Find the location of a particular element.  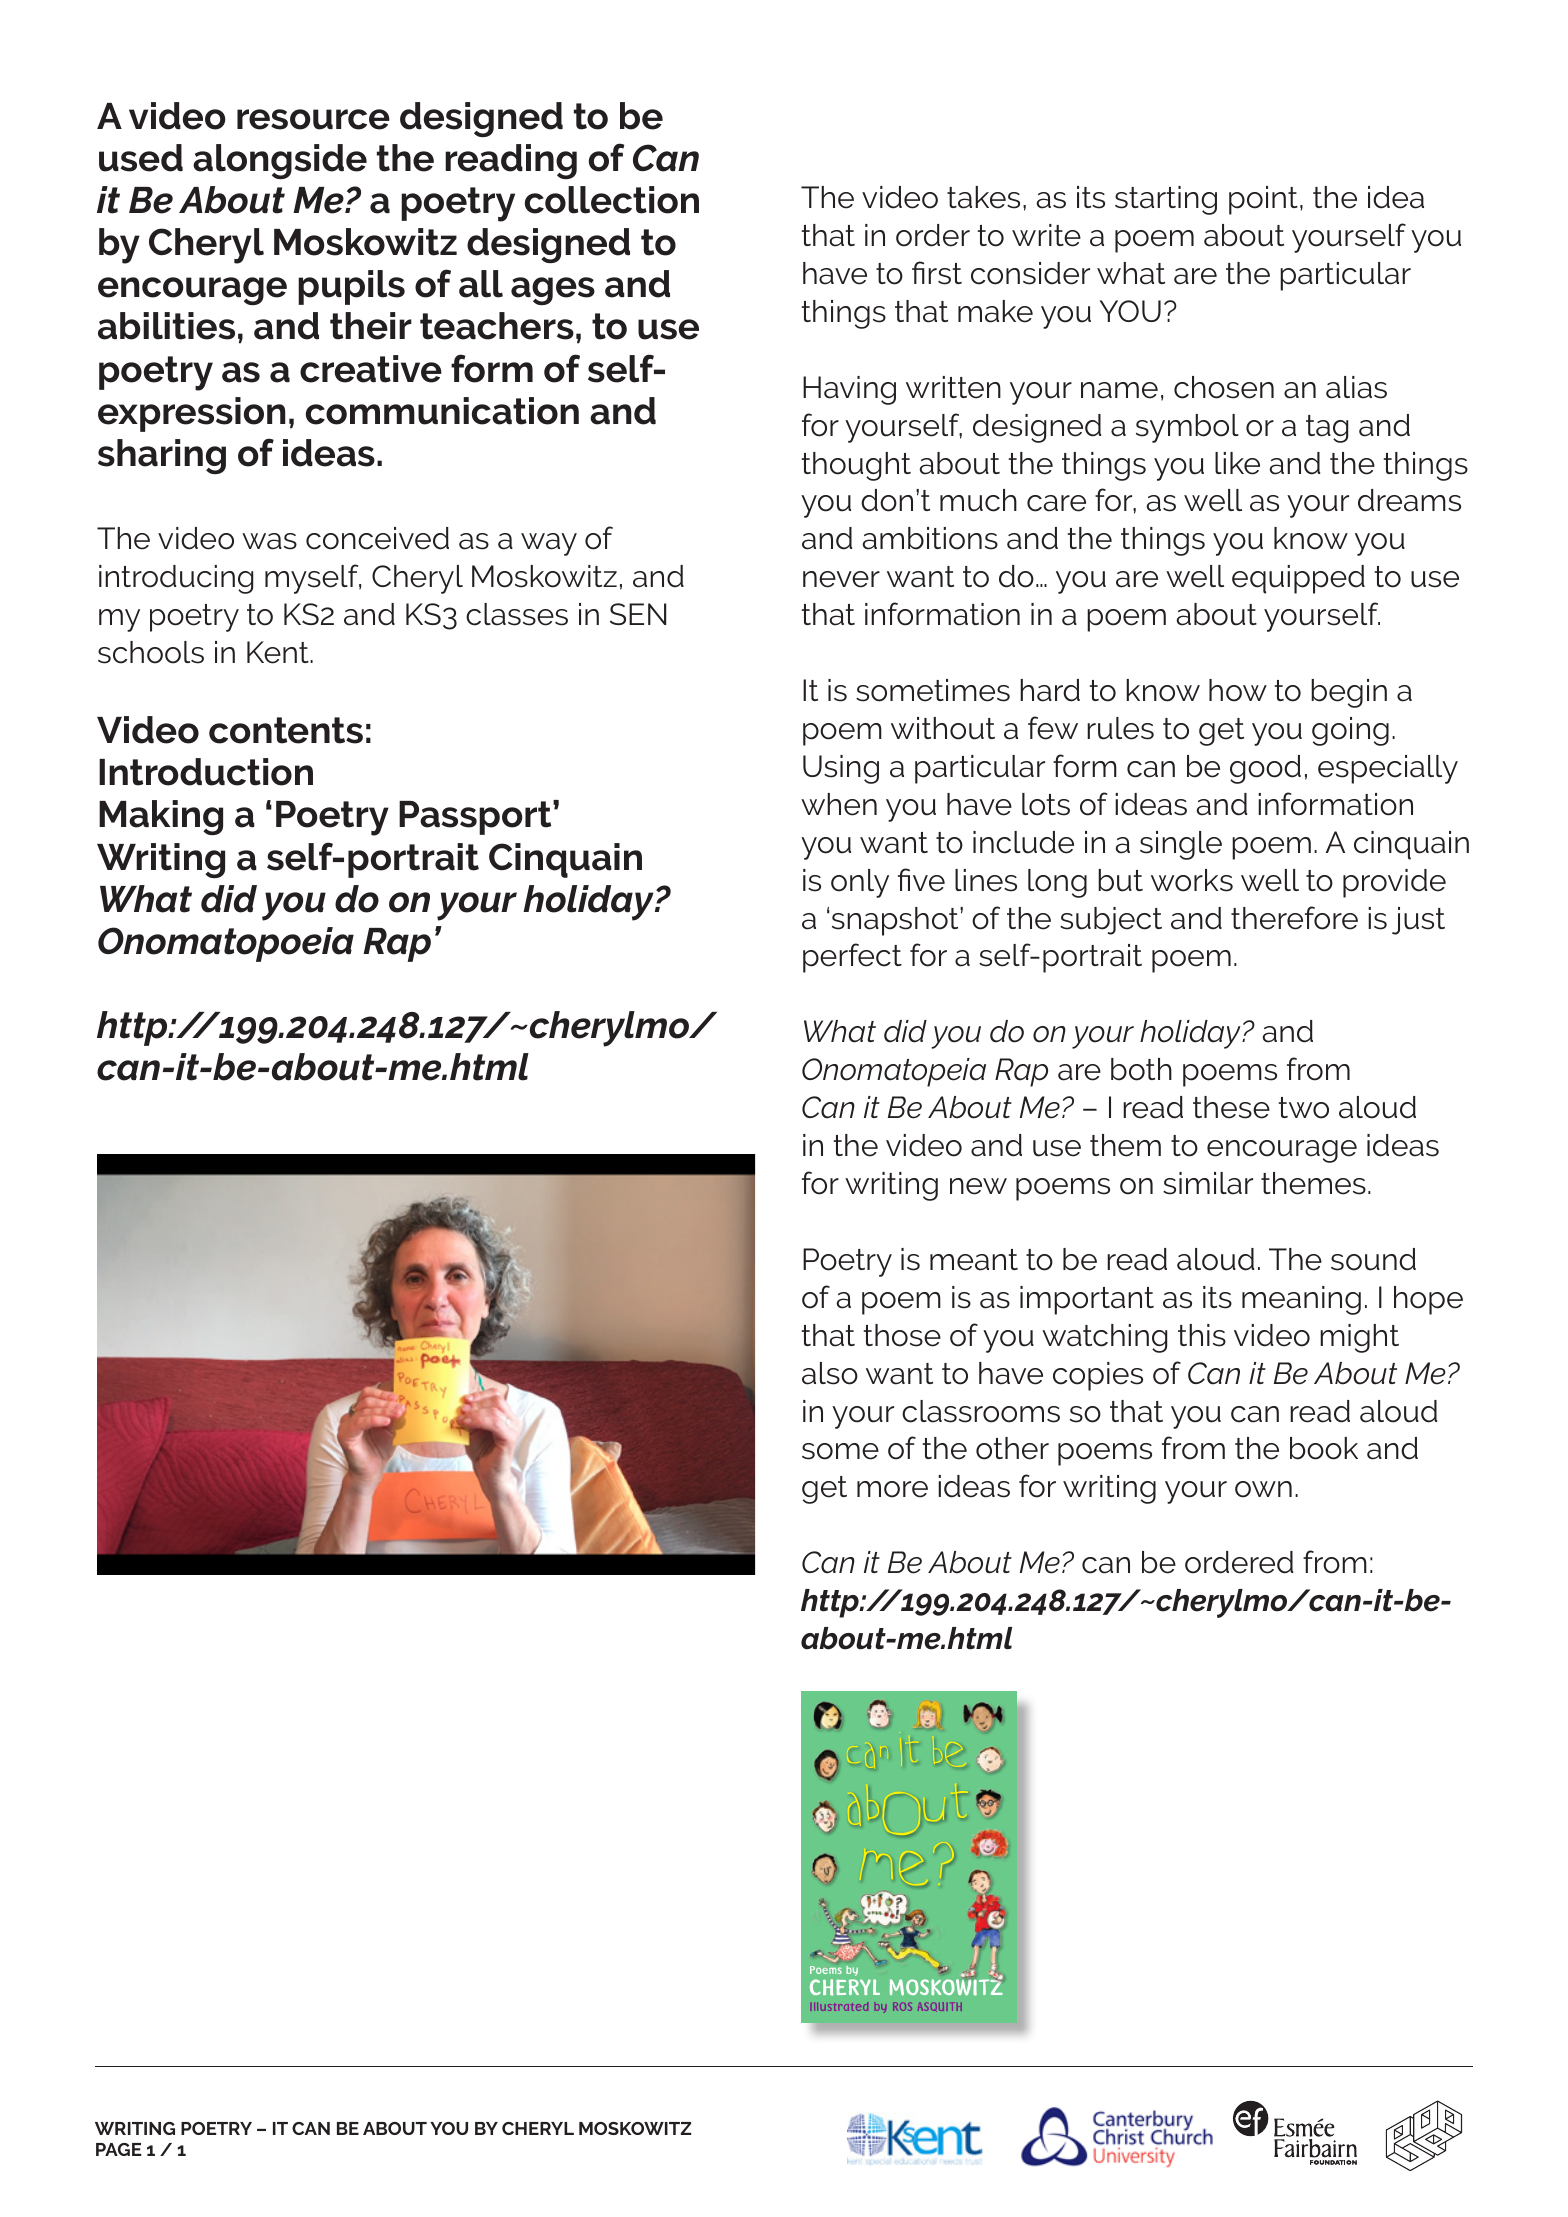

also is located at coordinates (830, 1373).
